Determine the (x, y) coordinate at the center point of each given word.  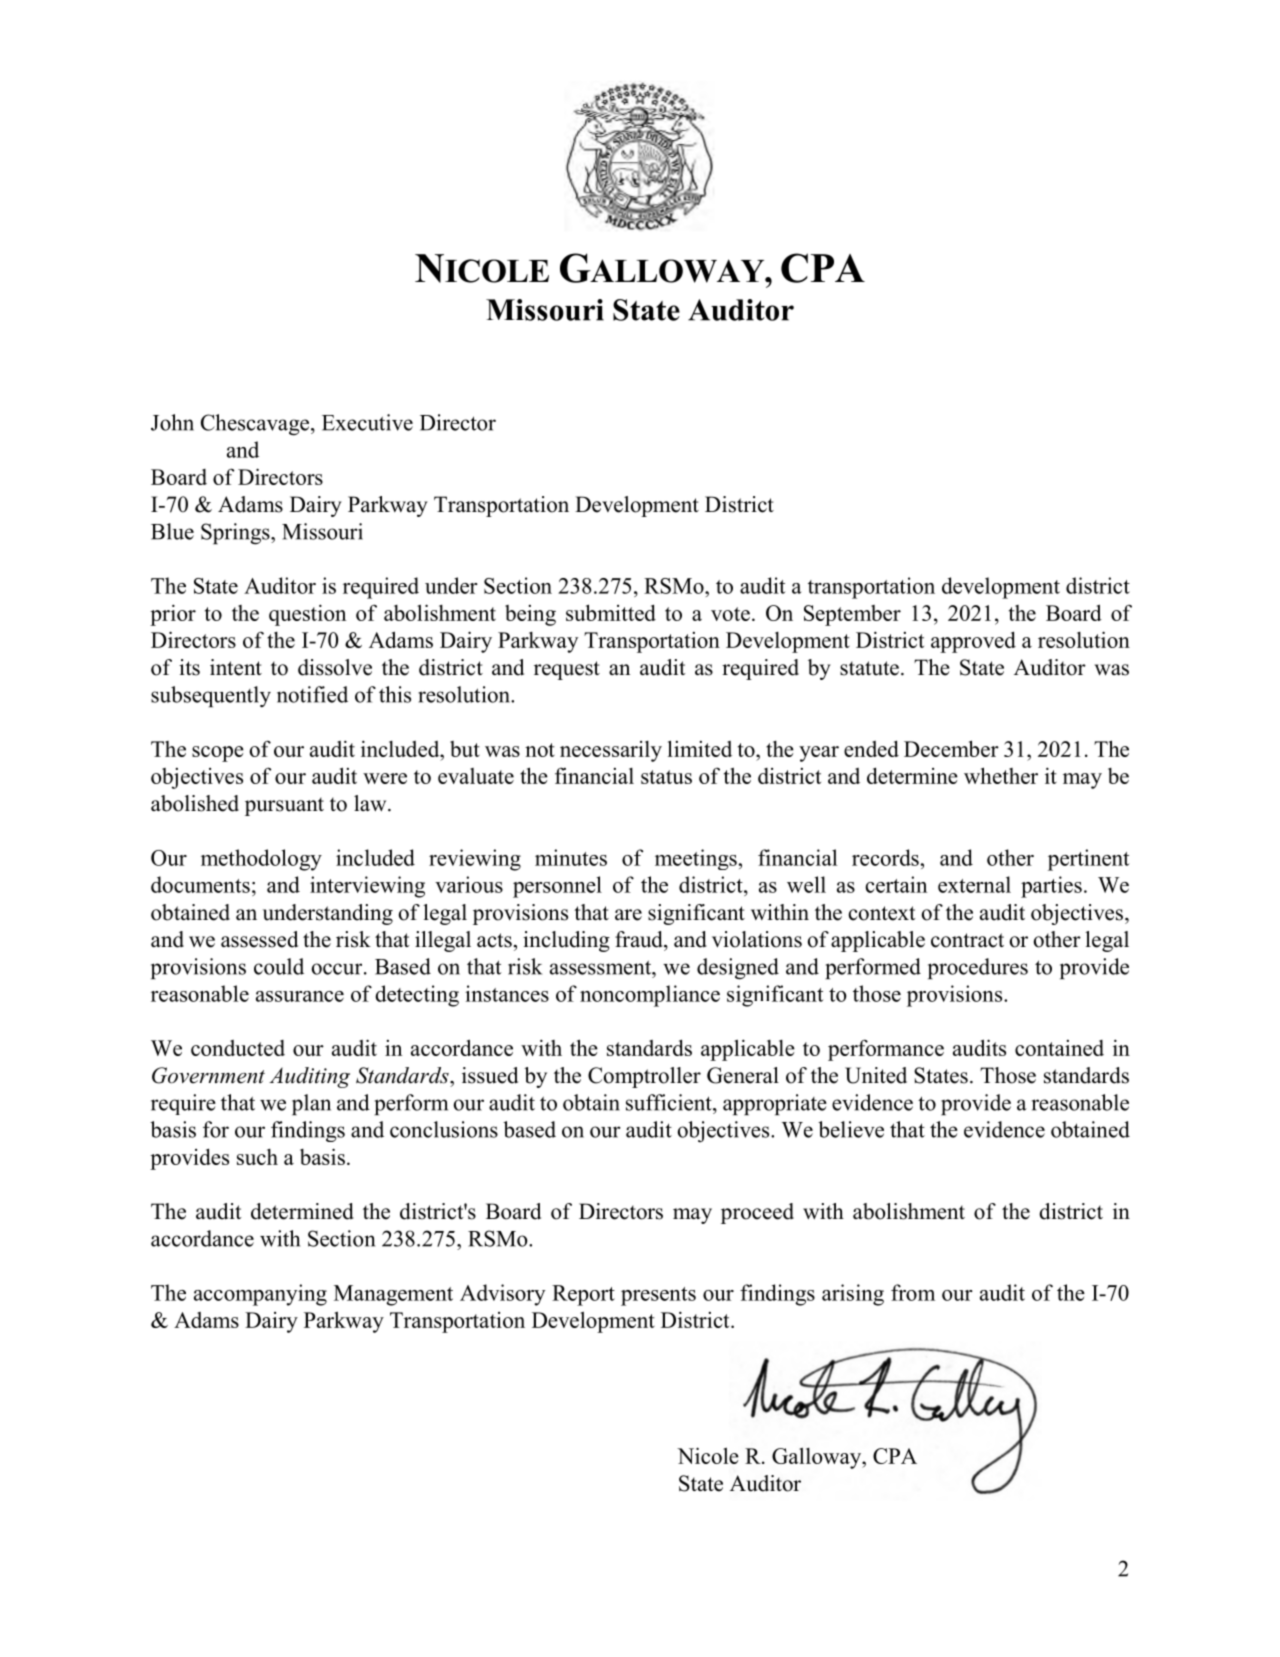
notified (312, 694)
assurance (300, 996)
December (951, 748)
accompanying (260, 1295)
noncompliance (650, 996)
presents (658, 1296)
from (913, 1292)
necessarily (611, 751)
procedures (978, 968)
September (852, 615)
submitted (611, 612)
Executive (367, 422)
